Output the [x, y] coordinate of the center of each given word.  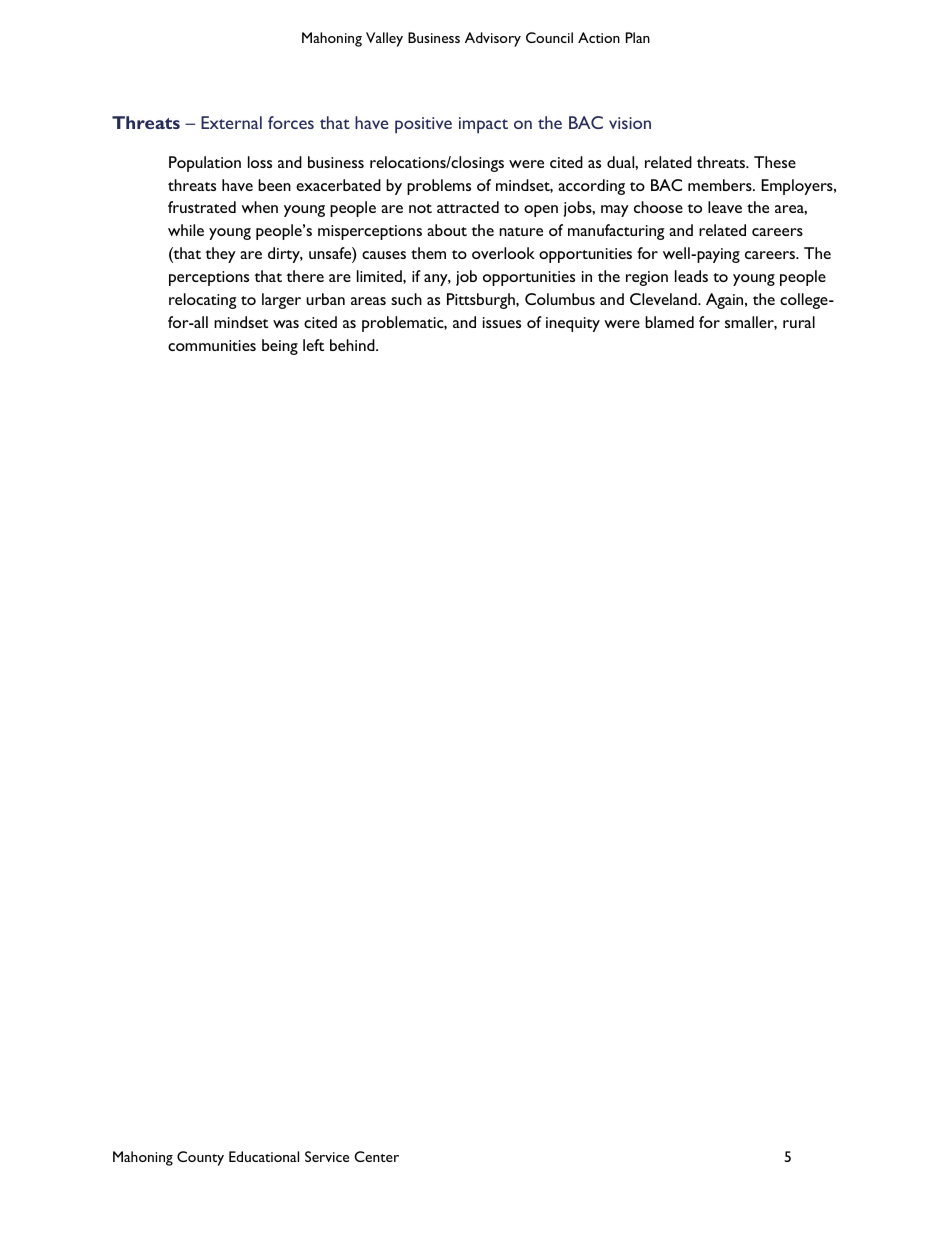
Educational [264, 1156]
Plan [638, 37]
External [231, 122]
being [280, 347]
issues [502, 322]
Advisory [493, 39]
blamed [669, 322]
